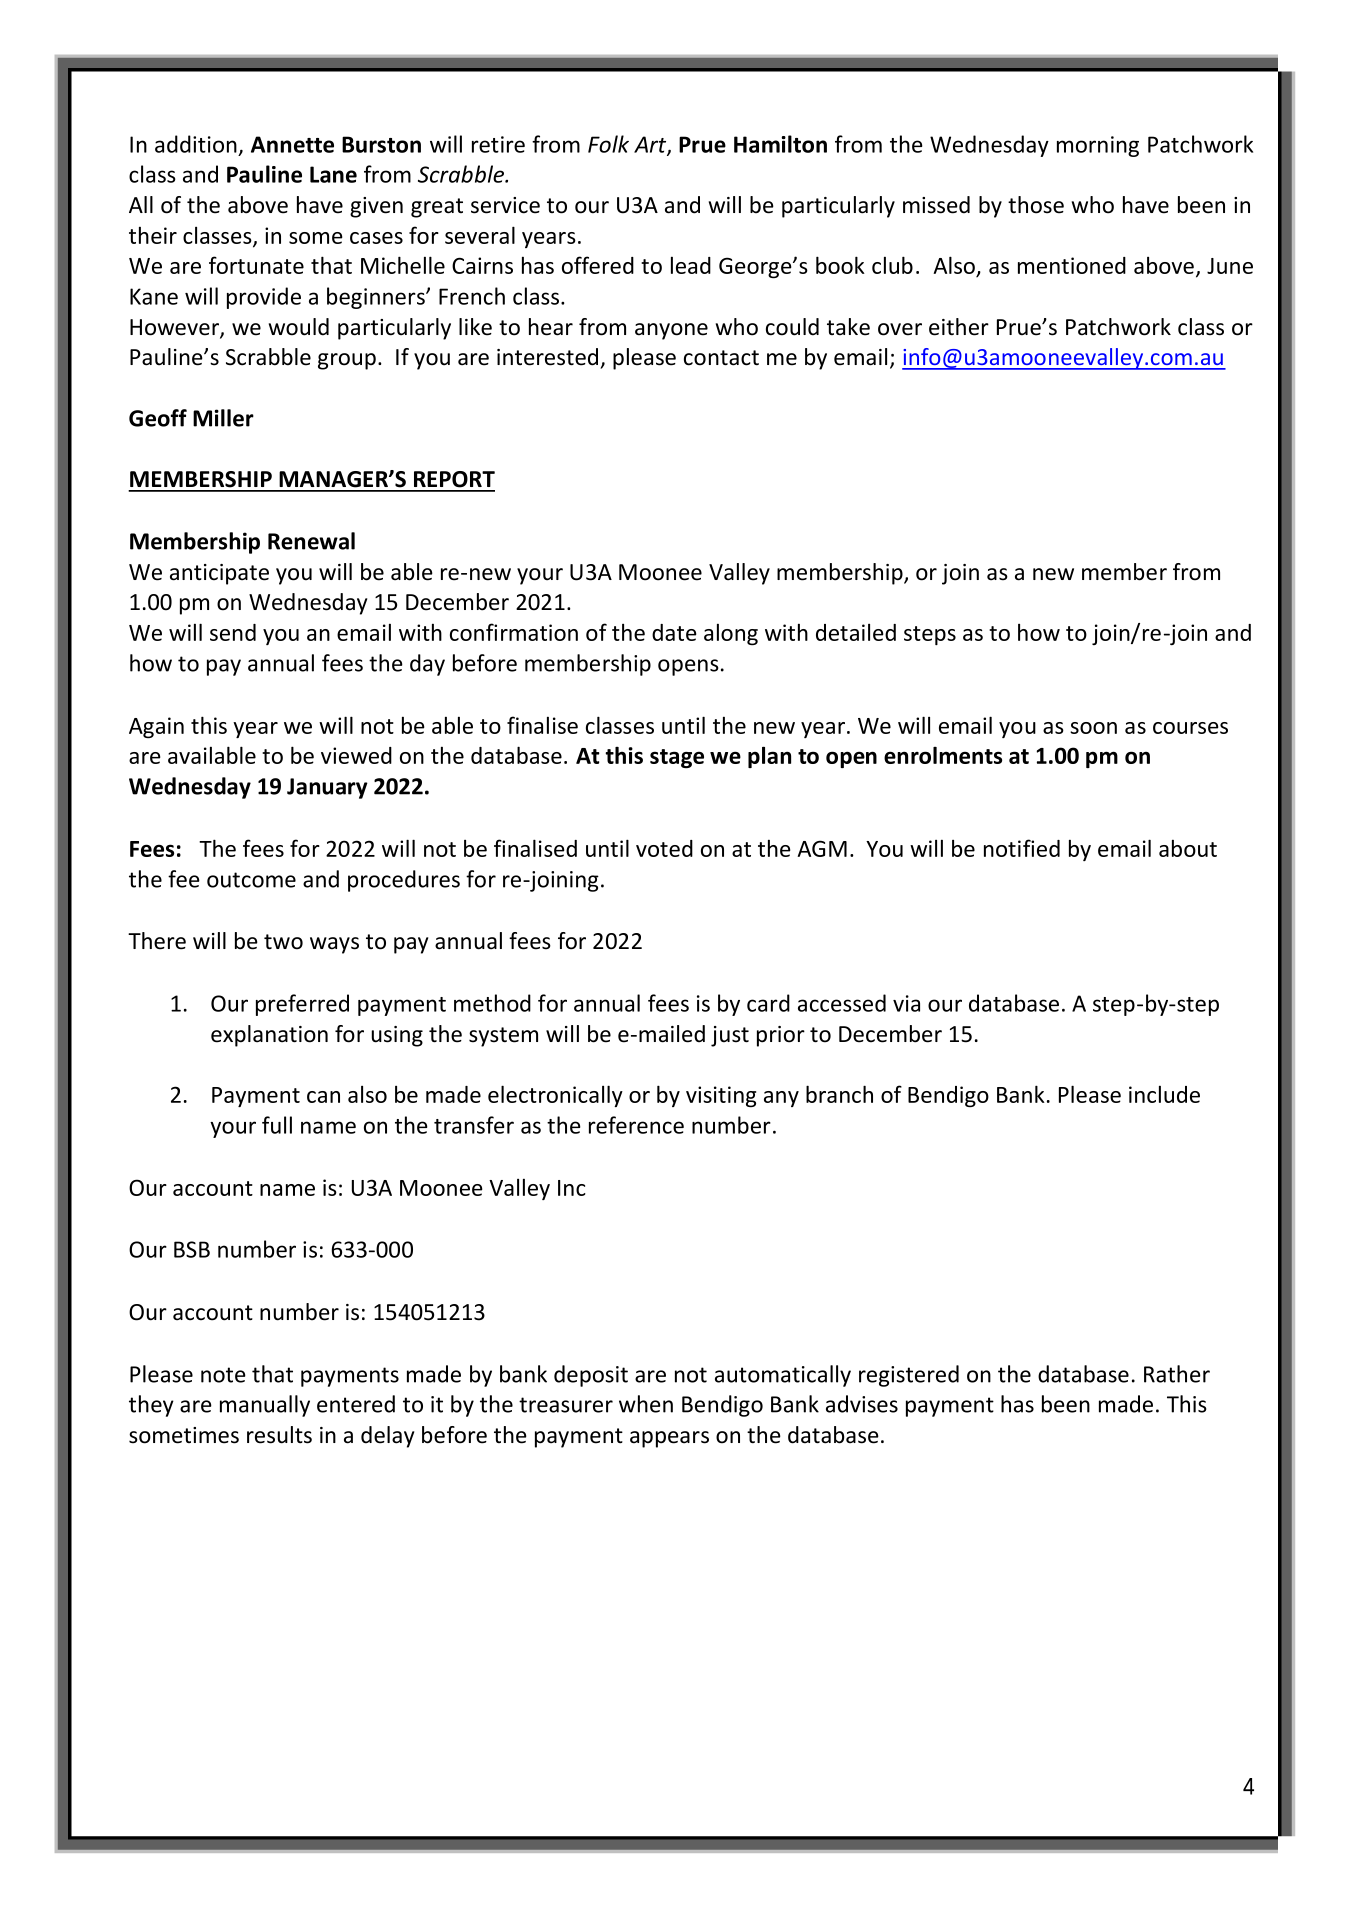  Describe the element at coordinates (677, 758) in the document. I see `stage` at that location.
